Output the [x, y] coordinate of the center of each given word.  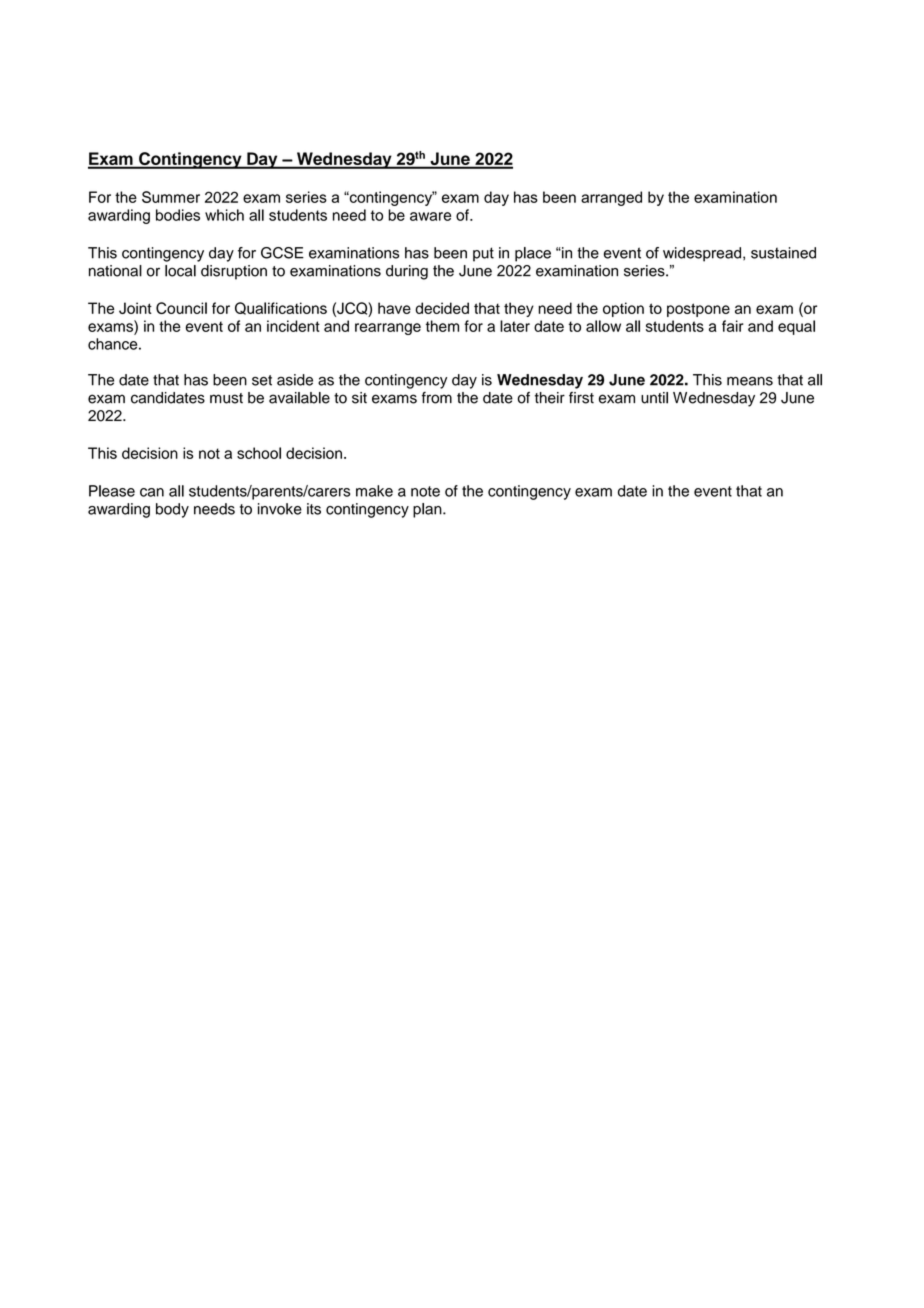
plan [428, 510]
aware [430, 216]
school [259, 453]
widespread [702, 254]
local [180, 271]
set [262, 380]
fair [733, 326]
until [654, 398]
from [437, 398]
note [425, 491]
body [172, 510]
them [442, 326]
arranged [611, 198]
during [407, 272]
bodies [178, 215]
